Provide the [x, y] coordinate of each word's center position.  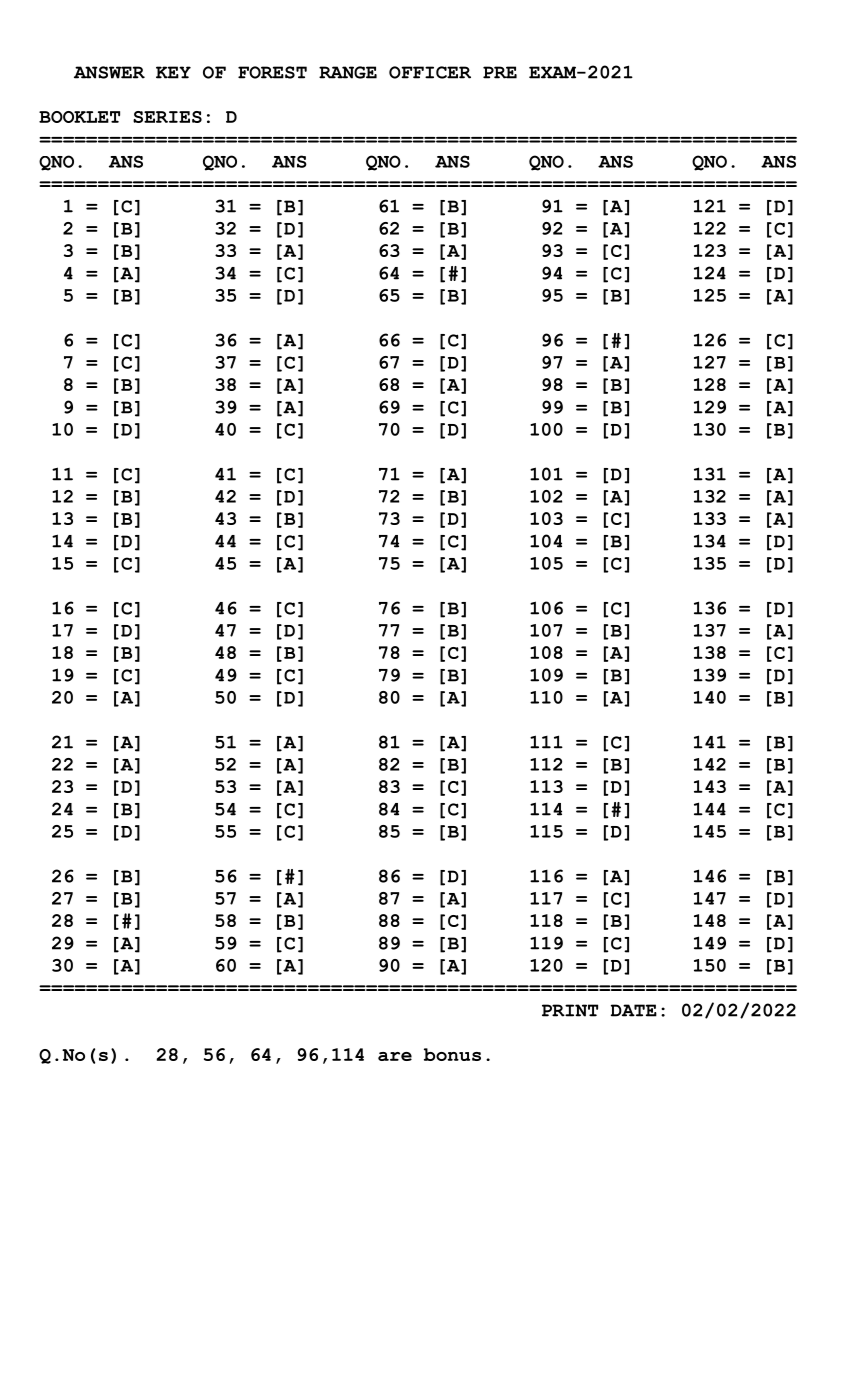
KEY [173, 72]
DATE [634, 1010]
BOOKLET [79, 117]
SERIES [167, 117]
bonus [452, 1054]
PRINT [570, 1010]
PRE [500, 72]
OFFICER [430, 72]
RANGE [348, 72]
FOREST [272, 72]
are [395, 1056]
